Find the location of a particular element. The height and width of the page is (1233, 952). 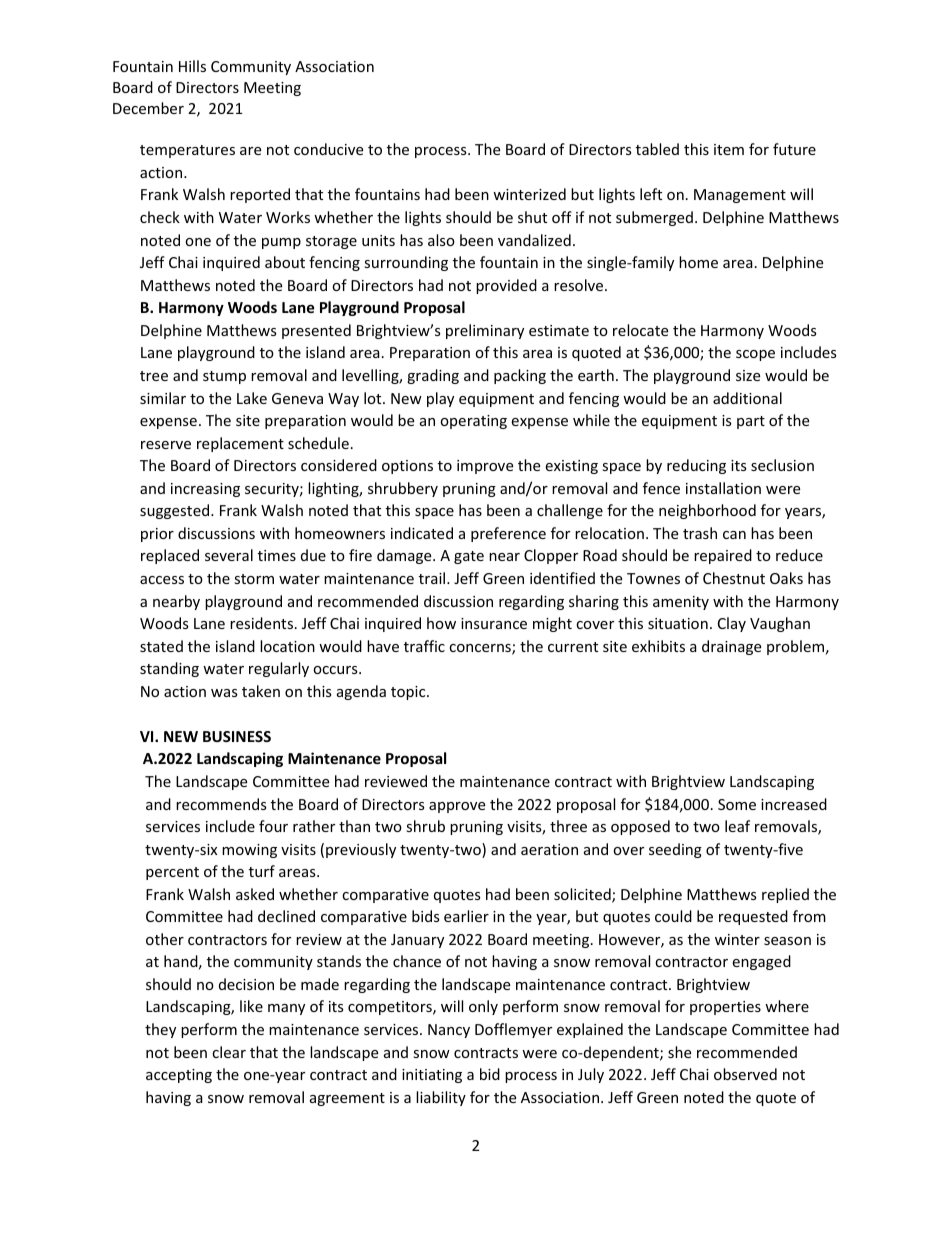

repaired is located at coordinates (723, 556).
